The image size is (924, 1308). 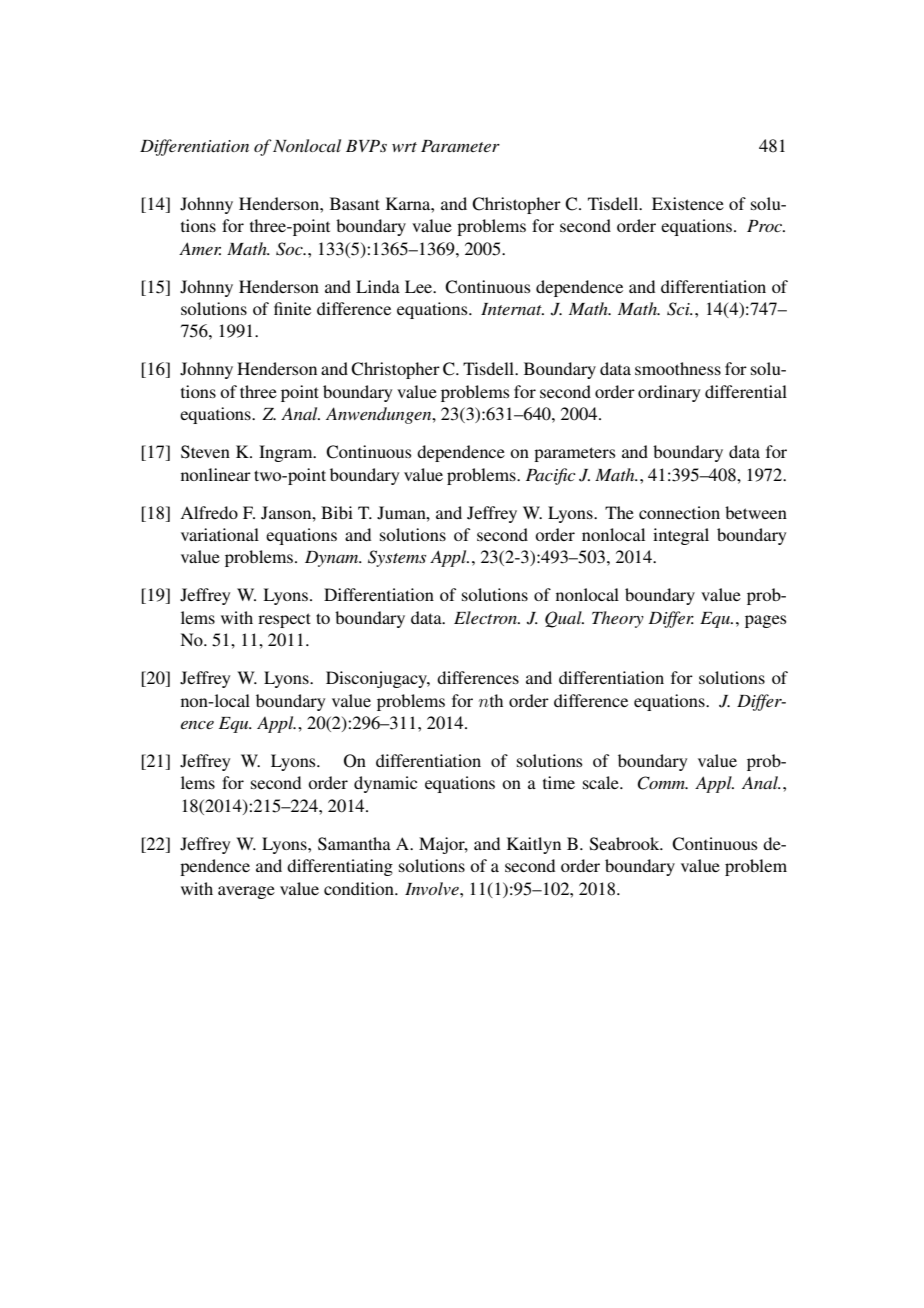 I want to click on Lee, so click(x=420, y=286).
